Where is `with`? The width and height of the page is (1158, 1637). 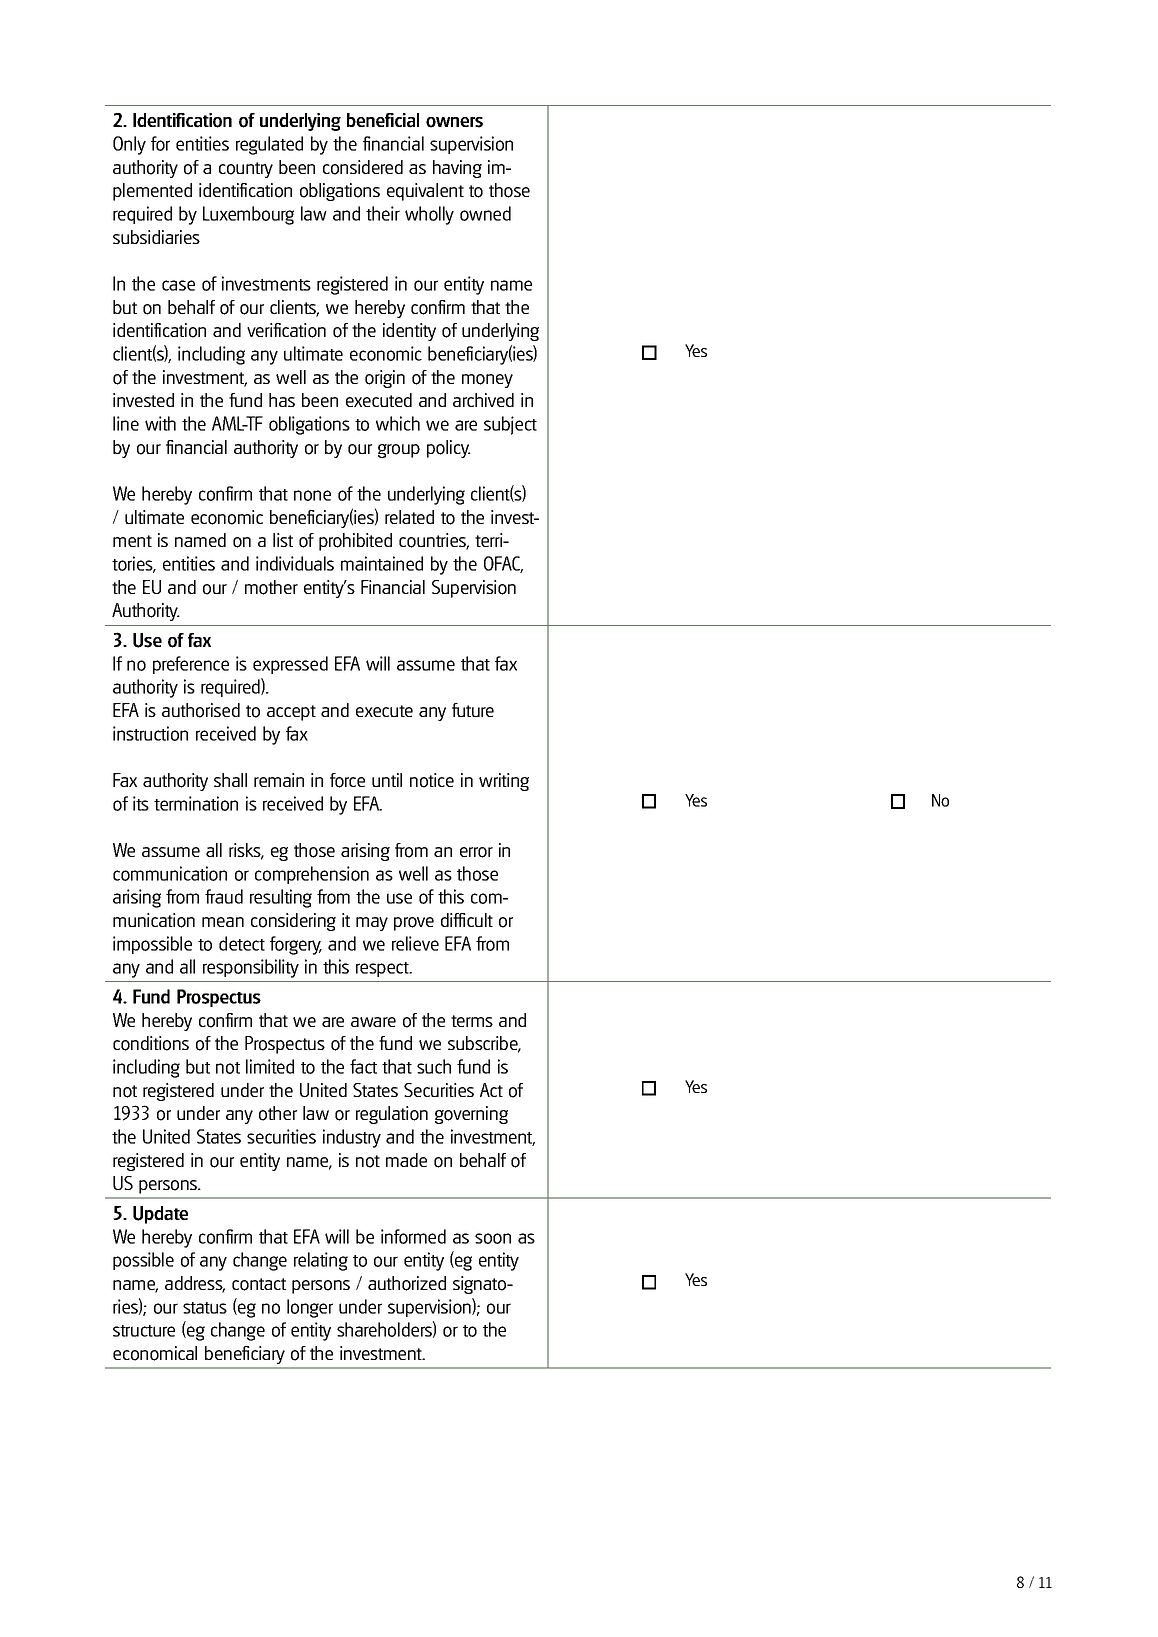
with is located at coordinates (160, 423).
